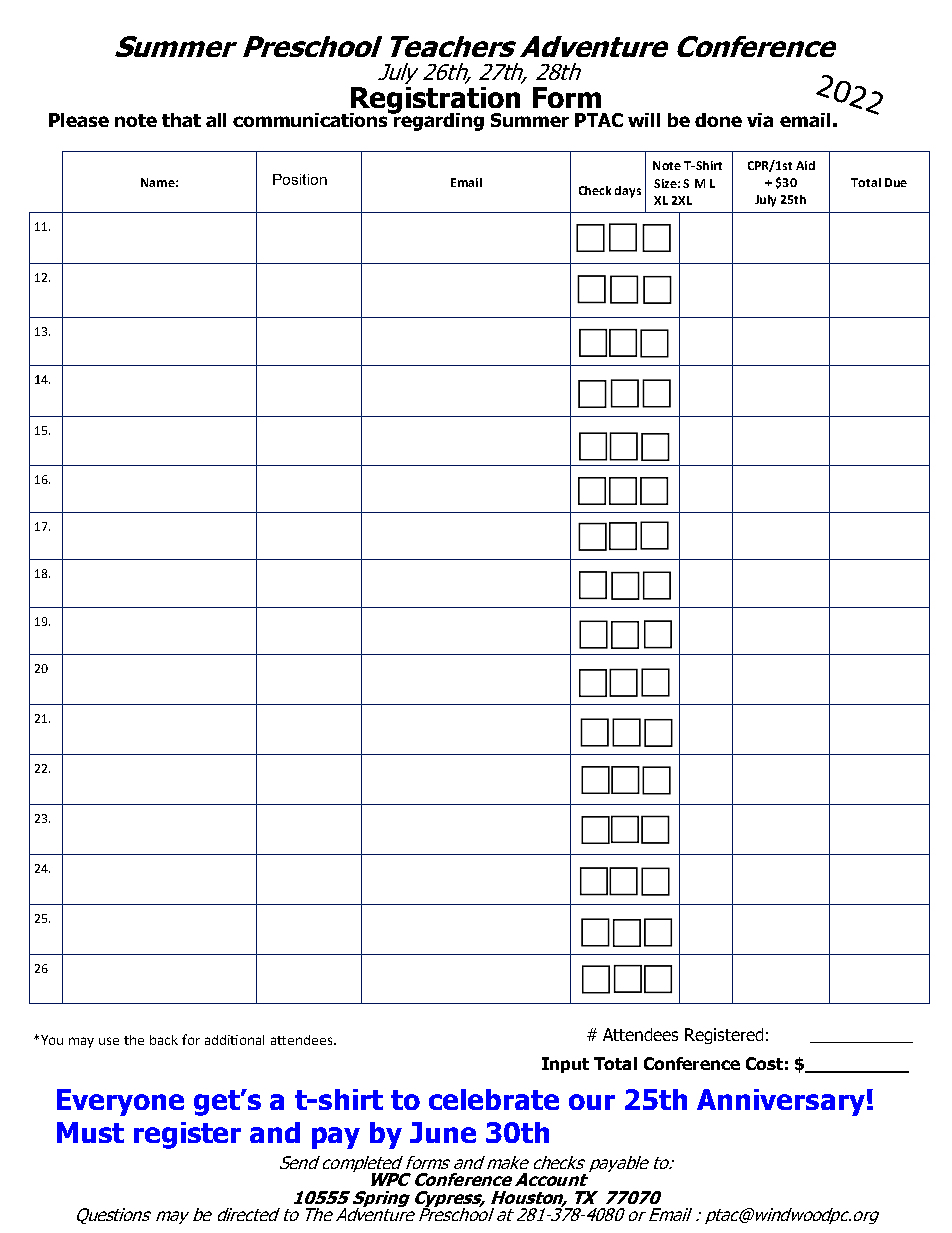  Describe the element at coordinates (438, 121) in the screenshot. I see `regarding` at that location.
